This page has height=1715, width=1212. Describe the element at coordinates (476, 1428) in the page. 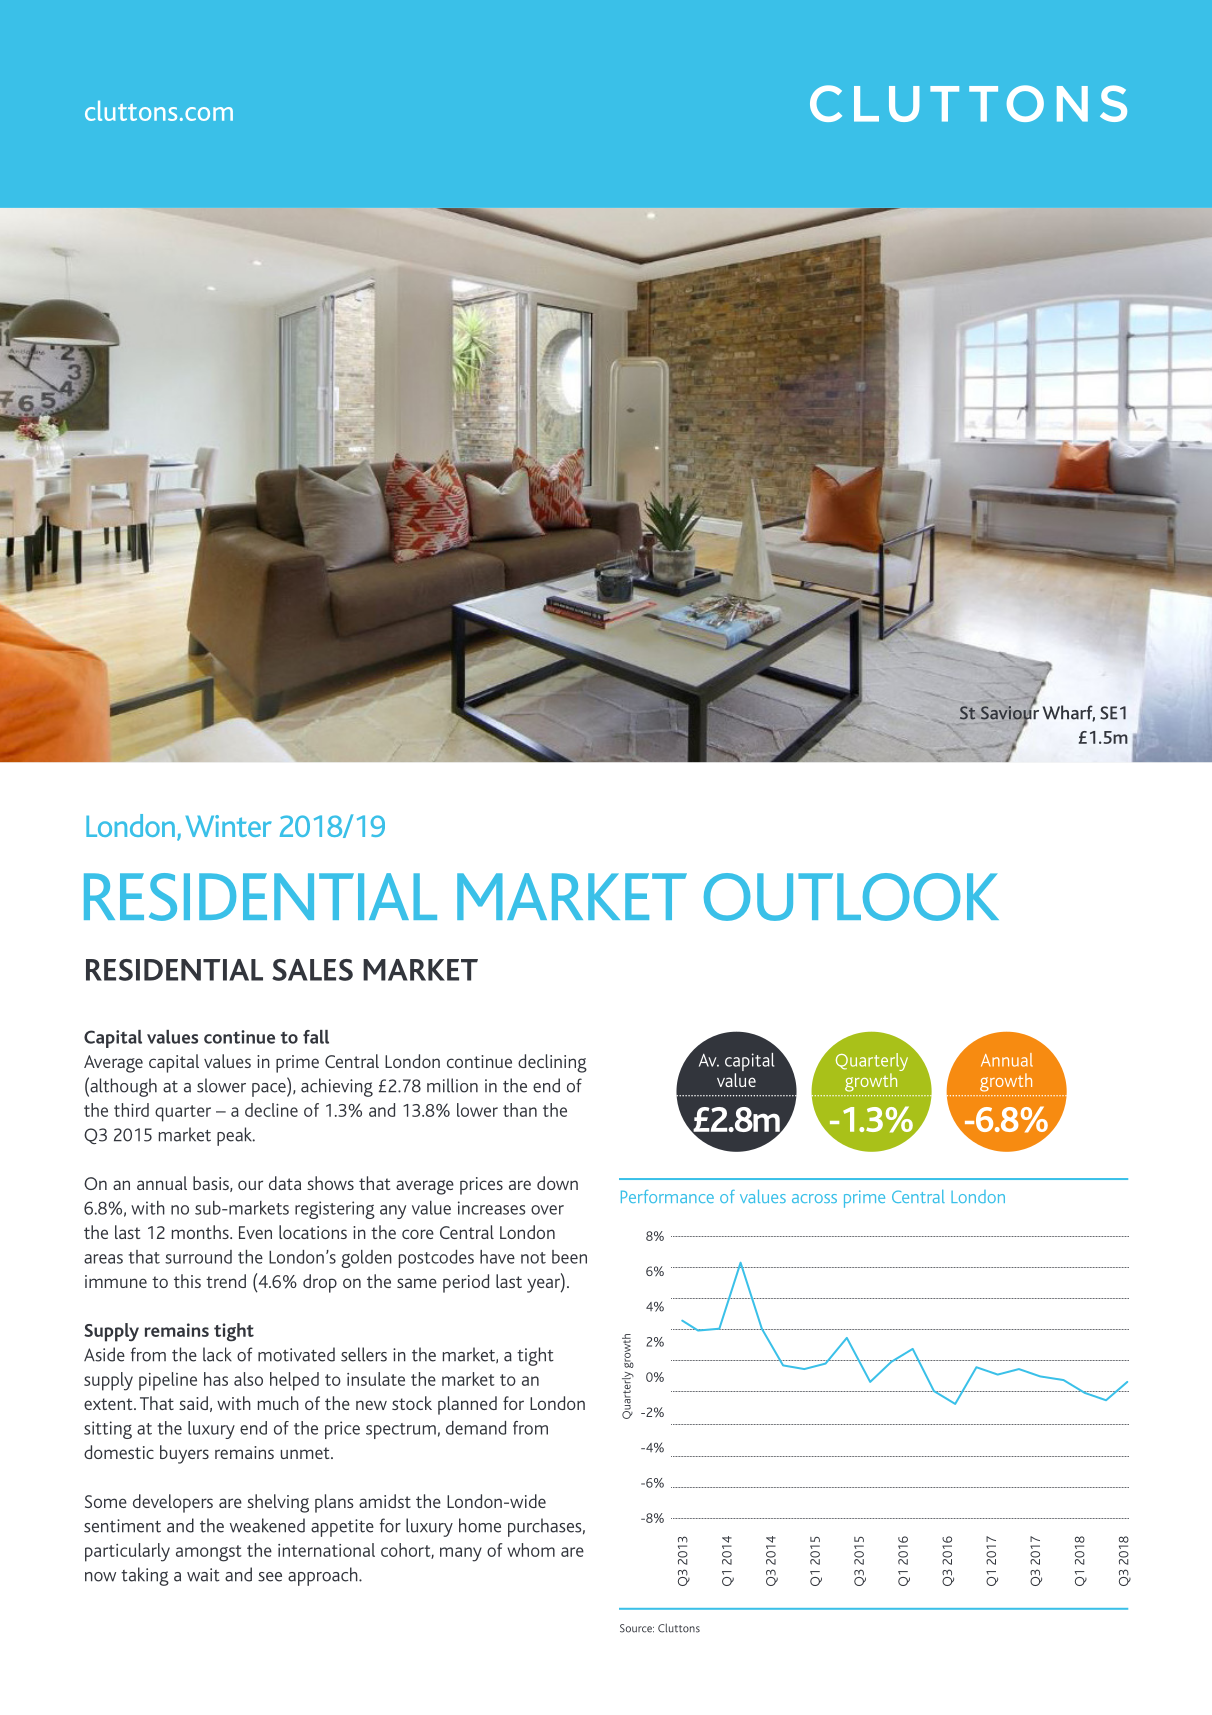

I see `demand` at that location.
